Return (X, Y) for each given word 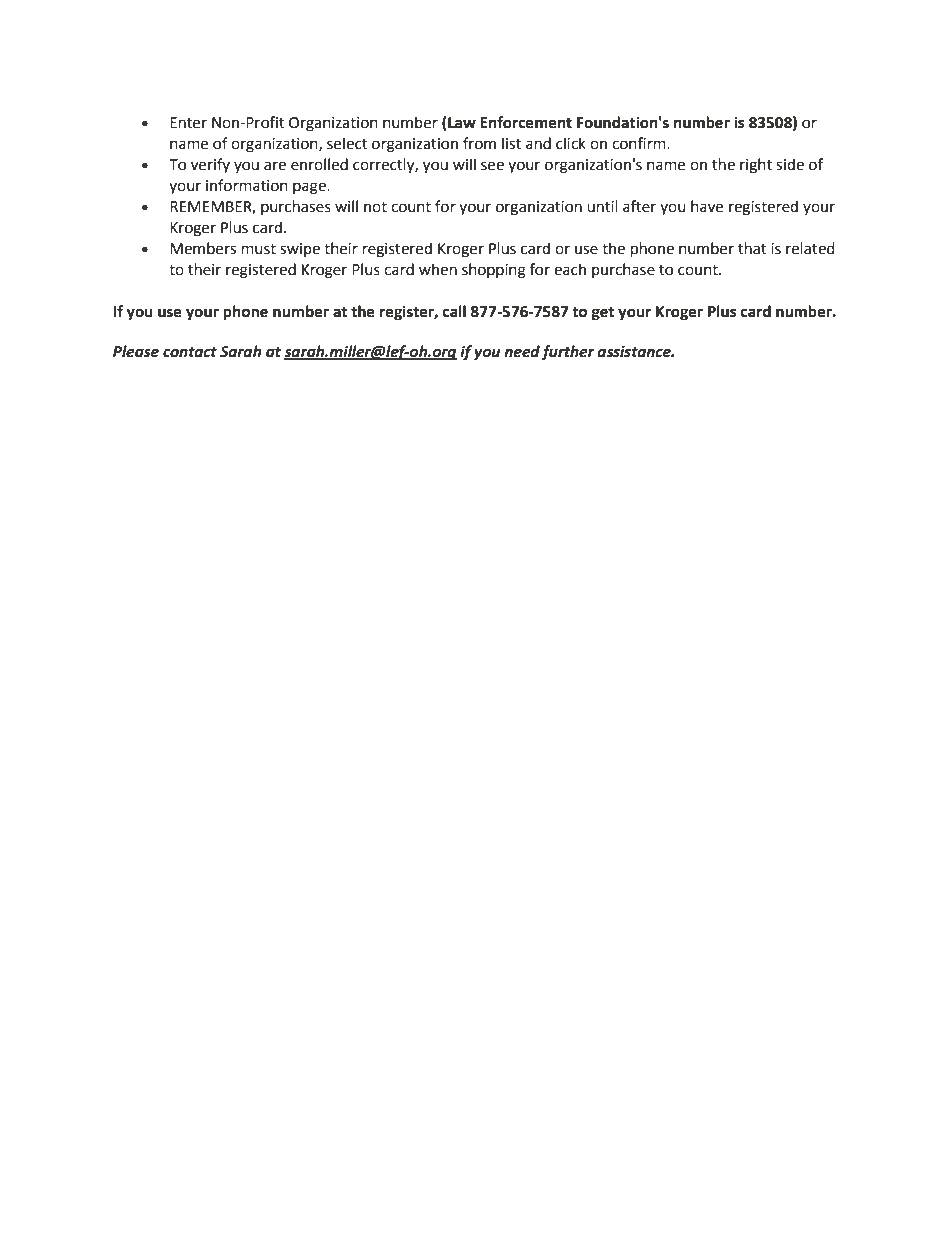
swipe (300, 250)
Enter (188, 123)
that (752, 248)
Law (461, 123)
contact (190, 352)
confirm (640, 143)
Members (203, 248)
